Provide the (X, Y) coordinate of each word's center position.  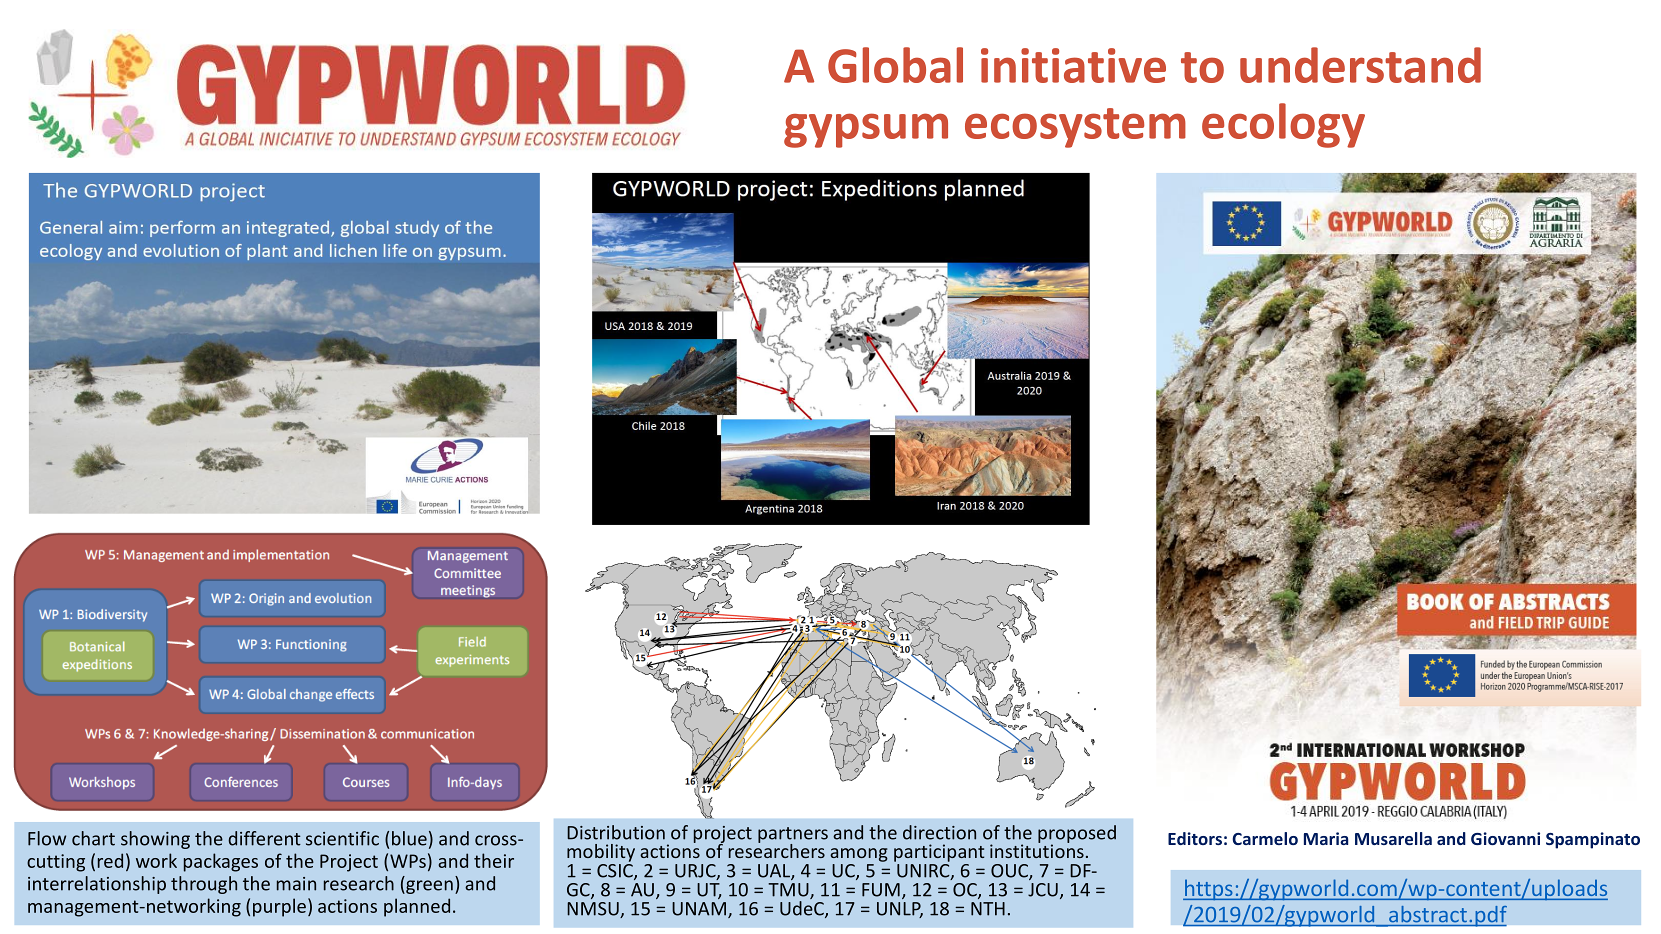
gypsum (866, 130)
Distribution (616, 832)
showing (155, 840)
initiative (1073, 65)
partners (793, 836)
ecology (1283, 125)
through (204, 885)
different (264, 838)
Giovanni (1505, 838)
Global (895, 65)
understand (1360, 65)
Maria (1326, 838)
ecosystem (1075, 128)
